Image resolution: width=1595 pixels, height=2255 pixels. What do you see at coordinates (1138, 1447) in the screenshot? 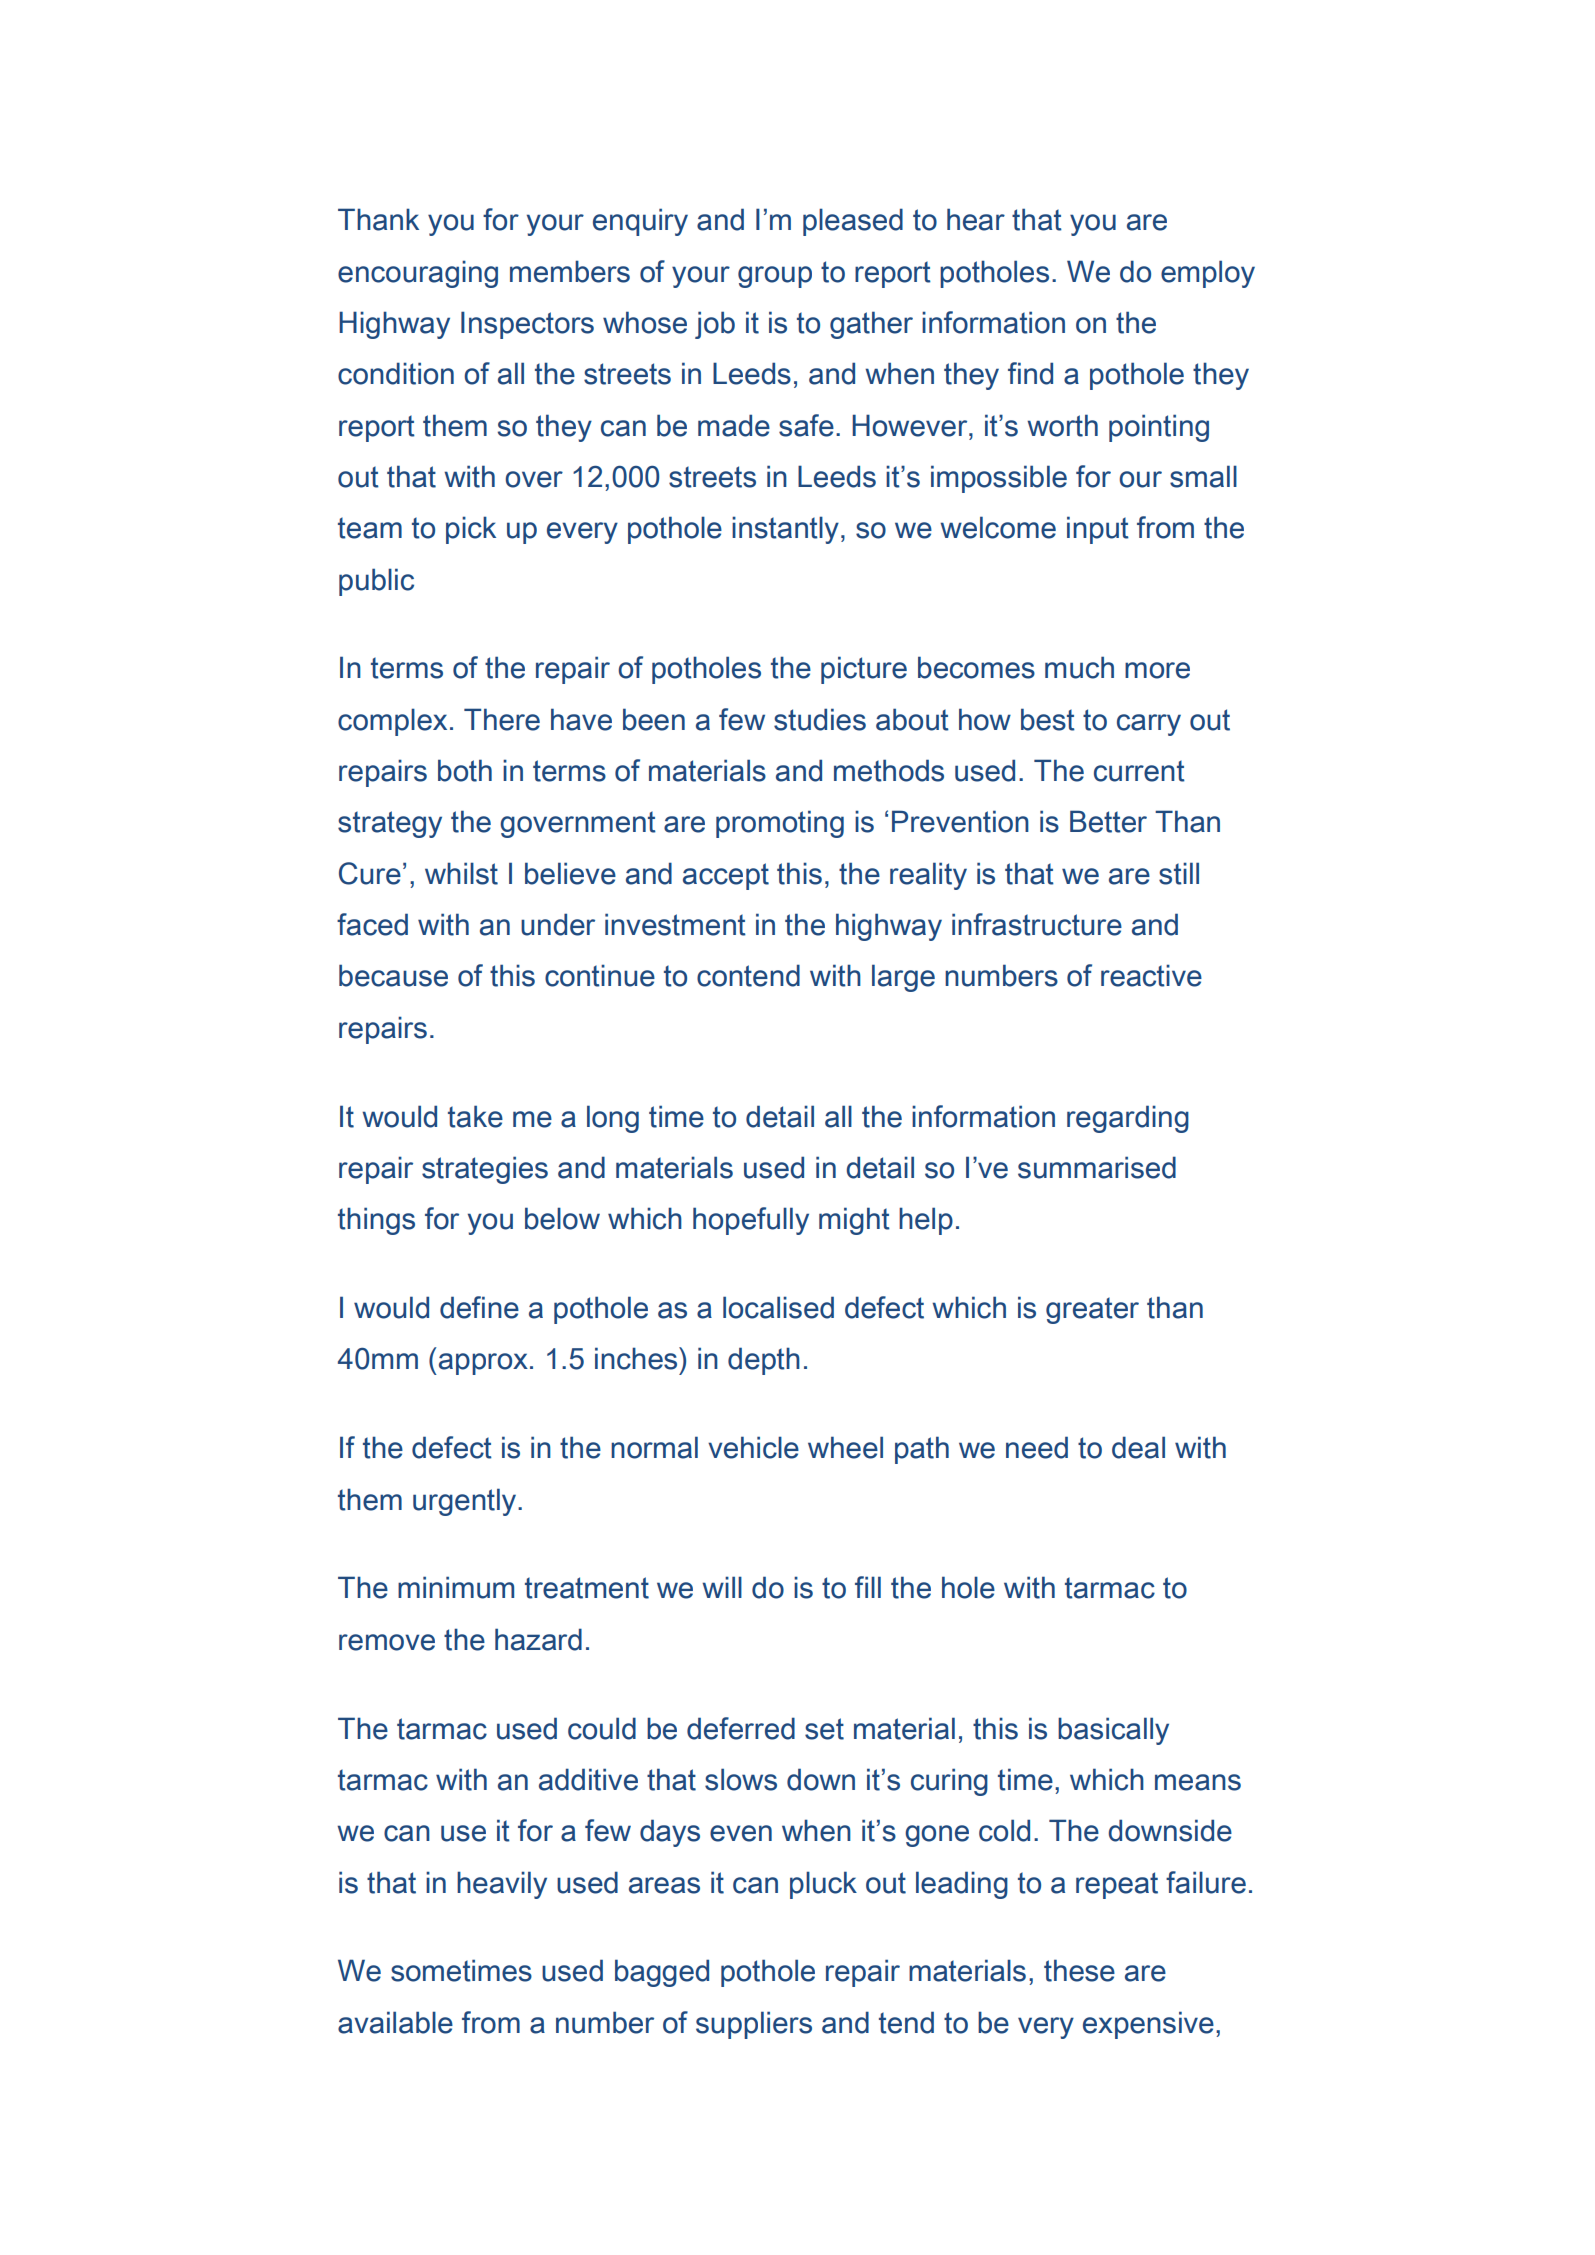
I see `deal` at bounding box center [1138, 1447].
